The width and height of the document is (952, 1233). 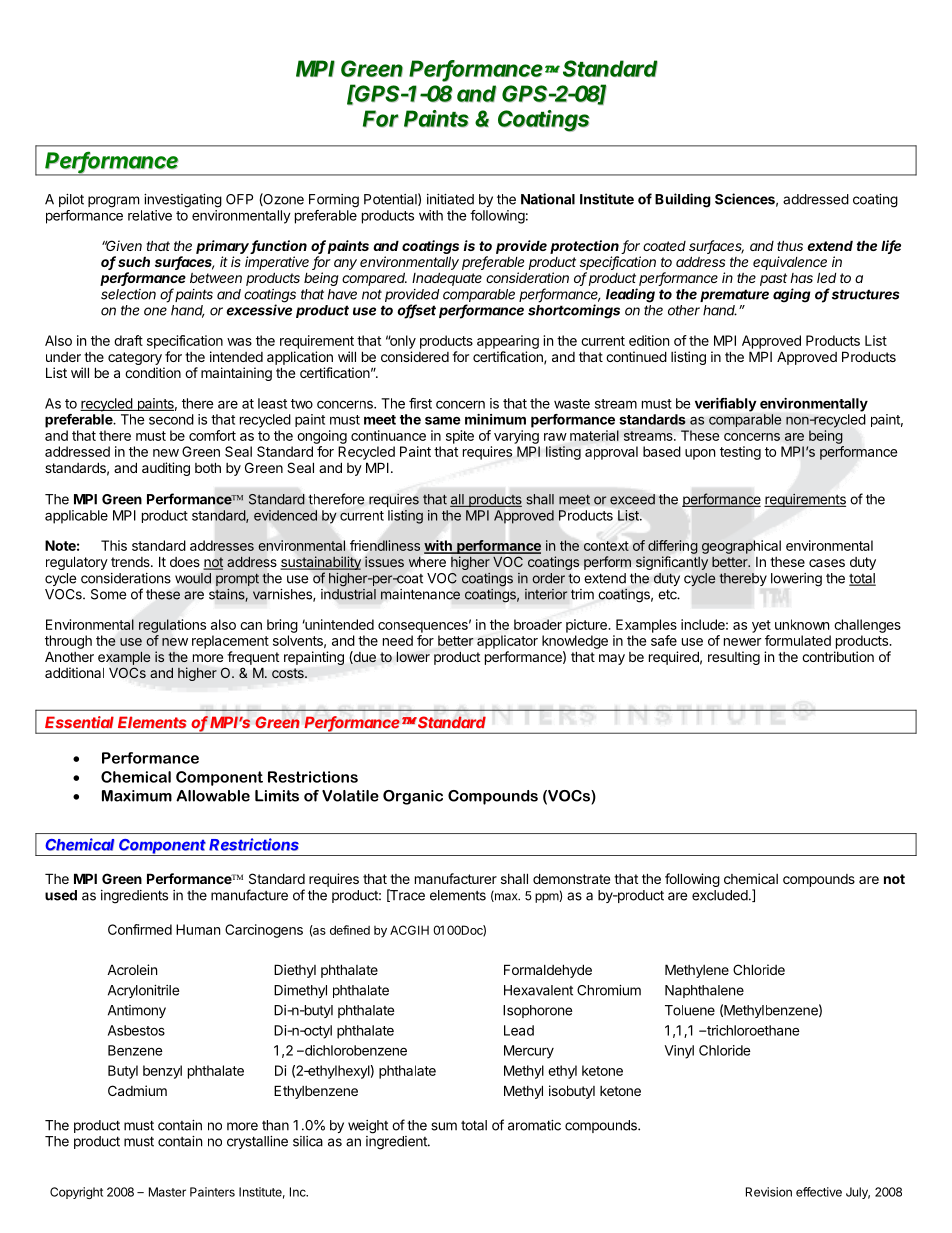 What do you see at coordinates (74, 672) in the document?
I see `additional` at bounding box center [74, 672].
